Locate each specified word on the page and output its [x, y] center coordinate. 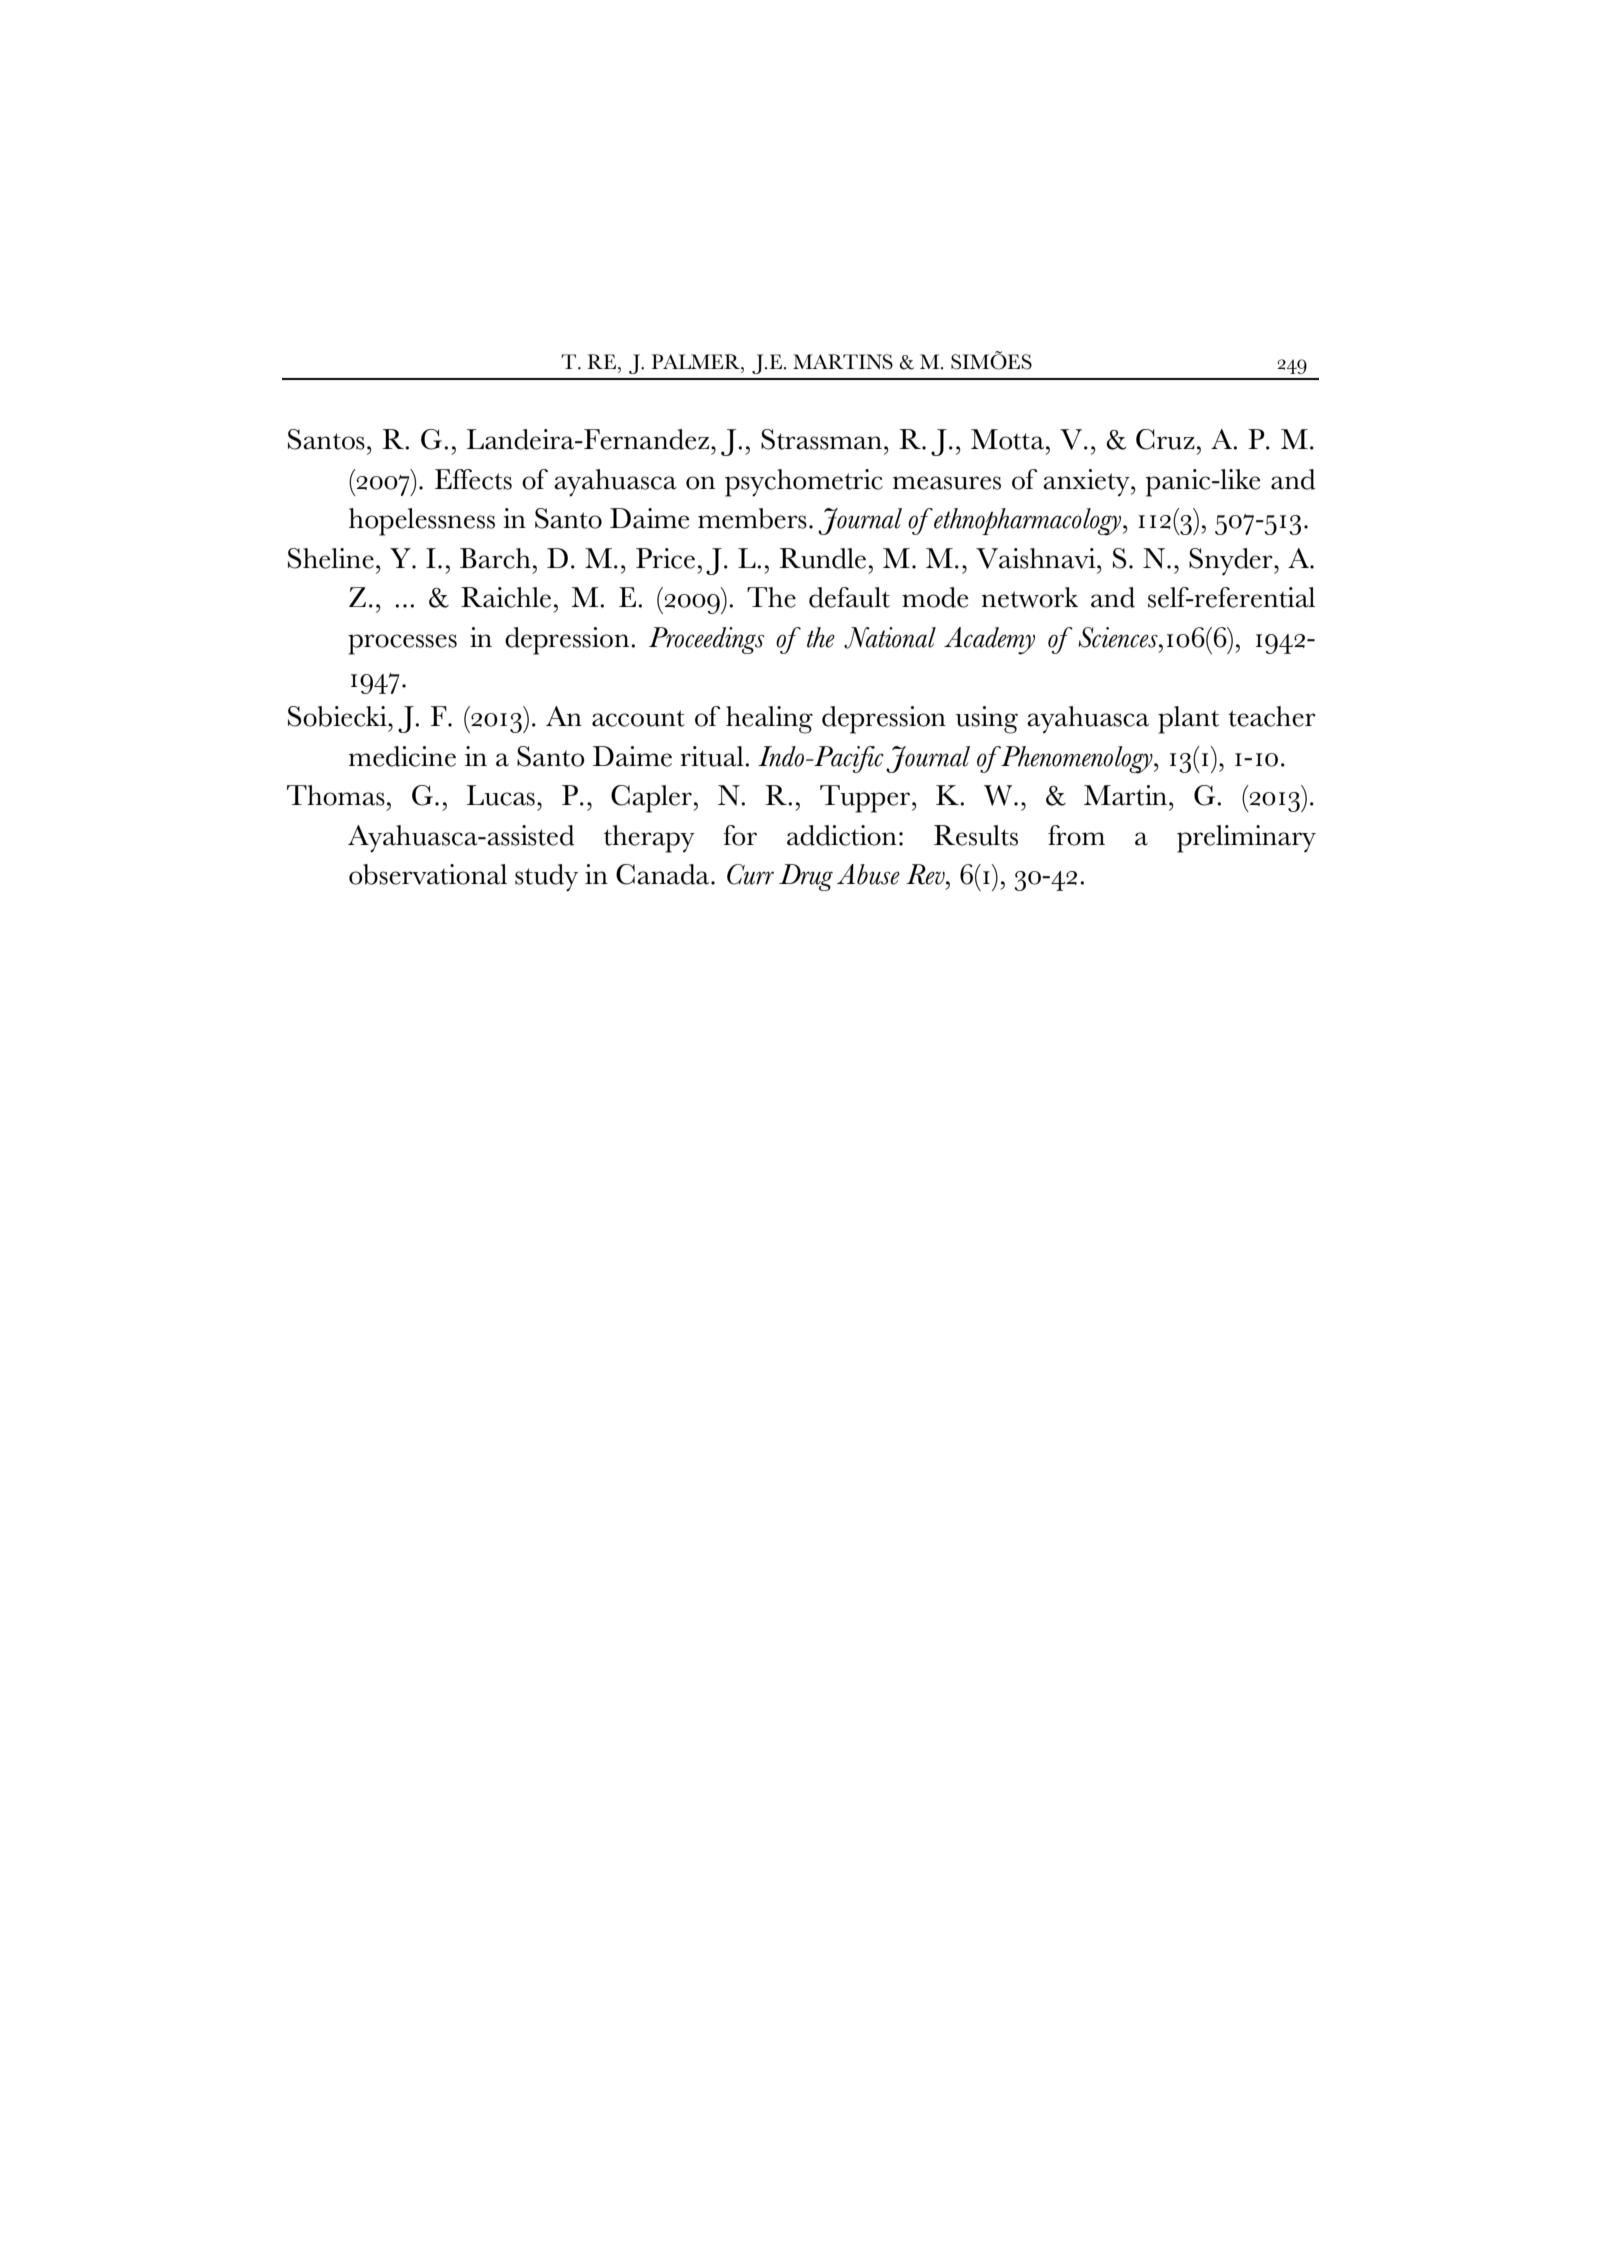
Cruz [1165, 439]
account [638, 718]
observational [428, 874]
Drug [806, 877]
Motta [1007, 439]
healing [769, 720]
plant [1188, 720]
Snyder [1232, 562]
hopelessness [422, 522]
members [752, 518]
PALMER [697, 361]
